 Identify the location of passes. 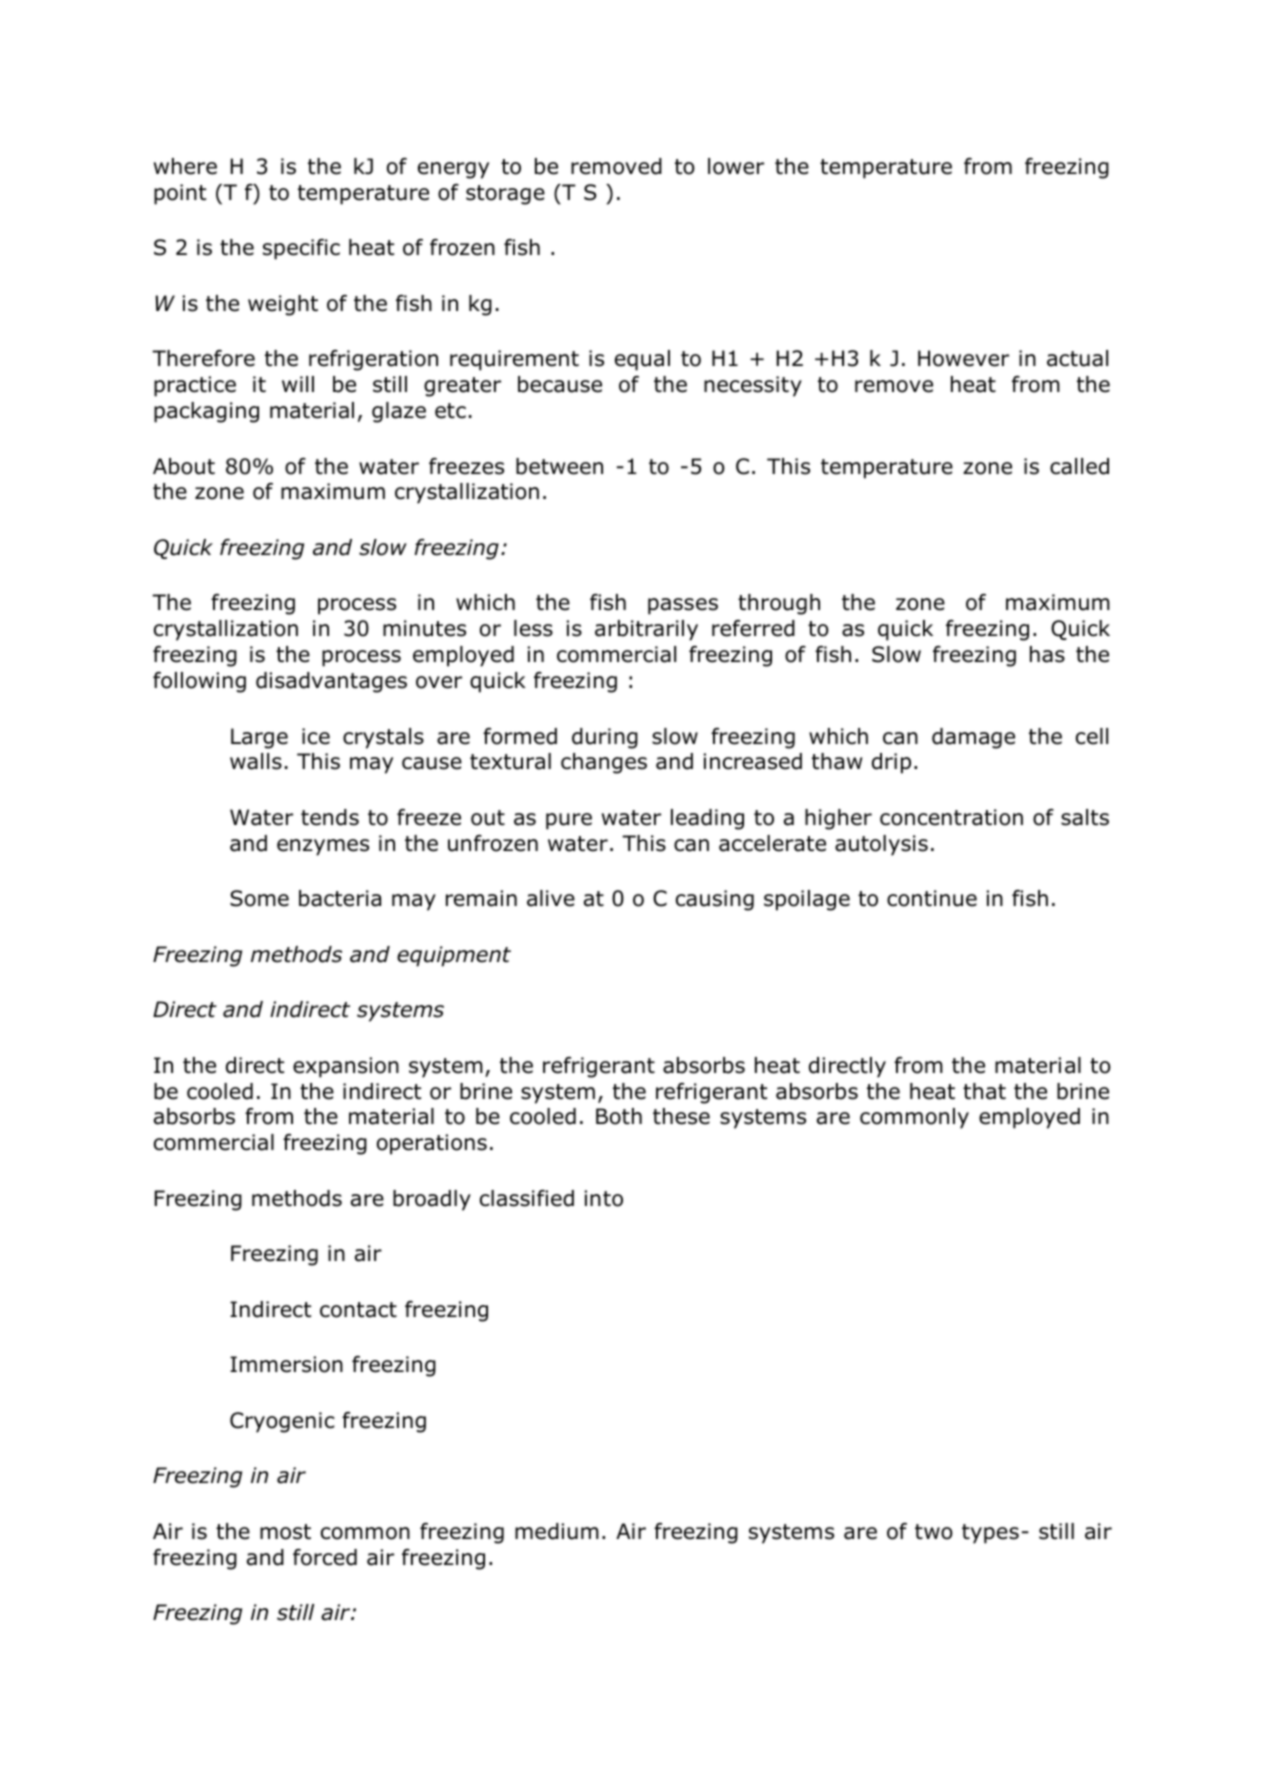
(683, 606).
